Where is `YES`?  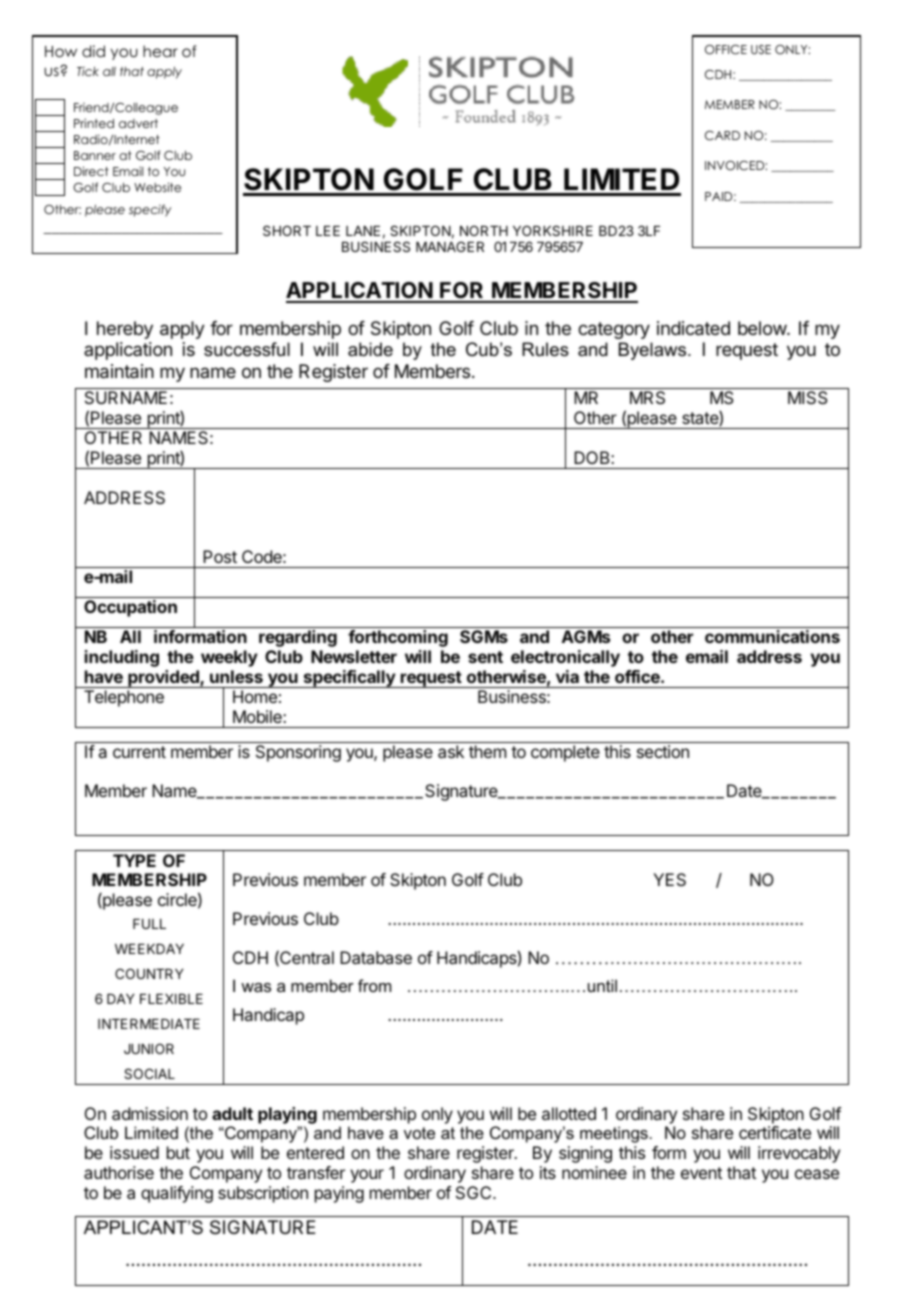 YES is located at coordinates (669, 879).
